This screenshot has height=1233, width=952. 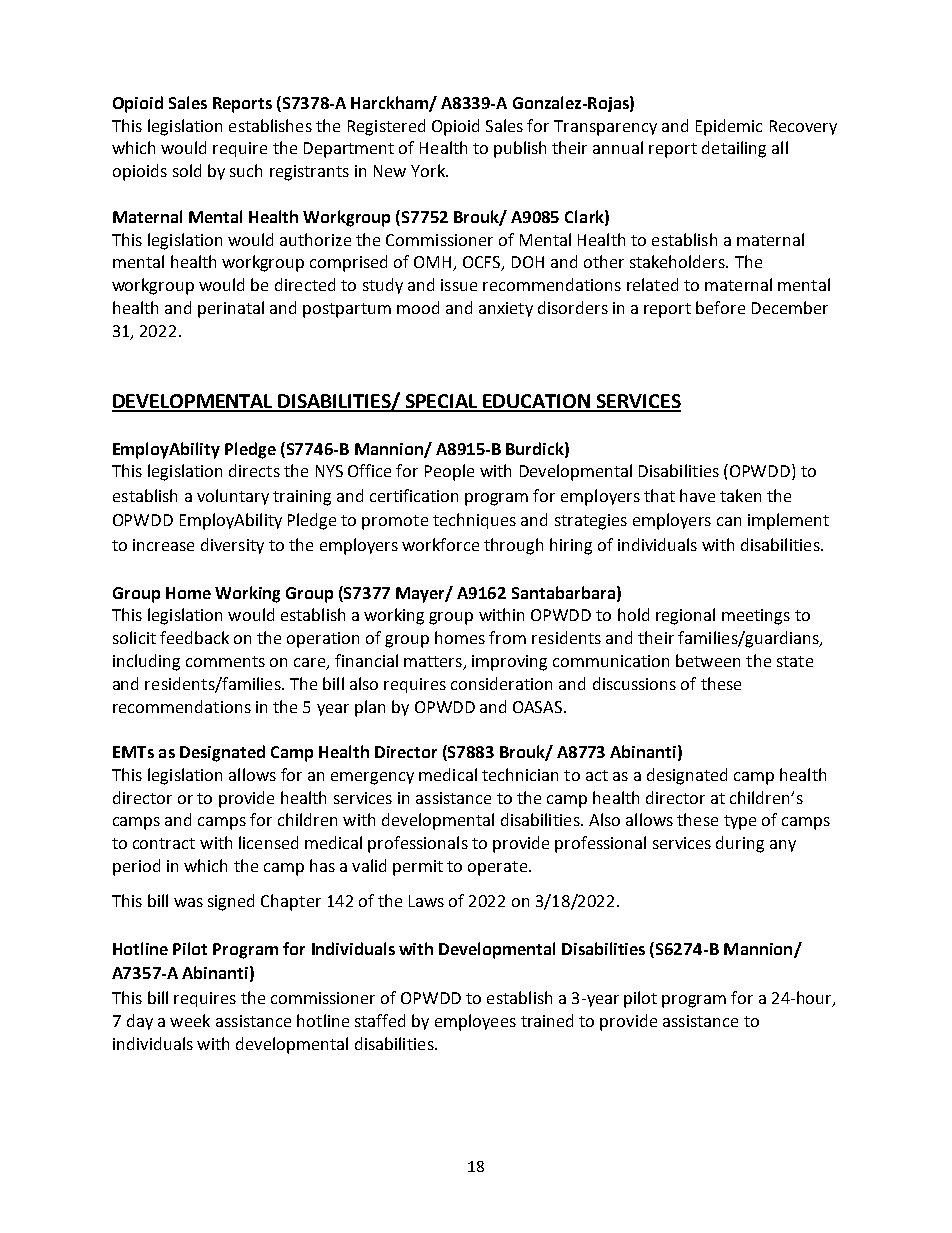 I want to click on detailing, so click(x=734, y=149).
